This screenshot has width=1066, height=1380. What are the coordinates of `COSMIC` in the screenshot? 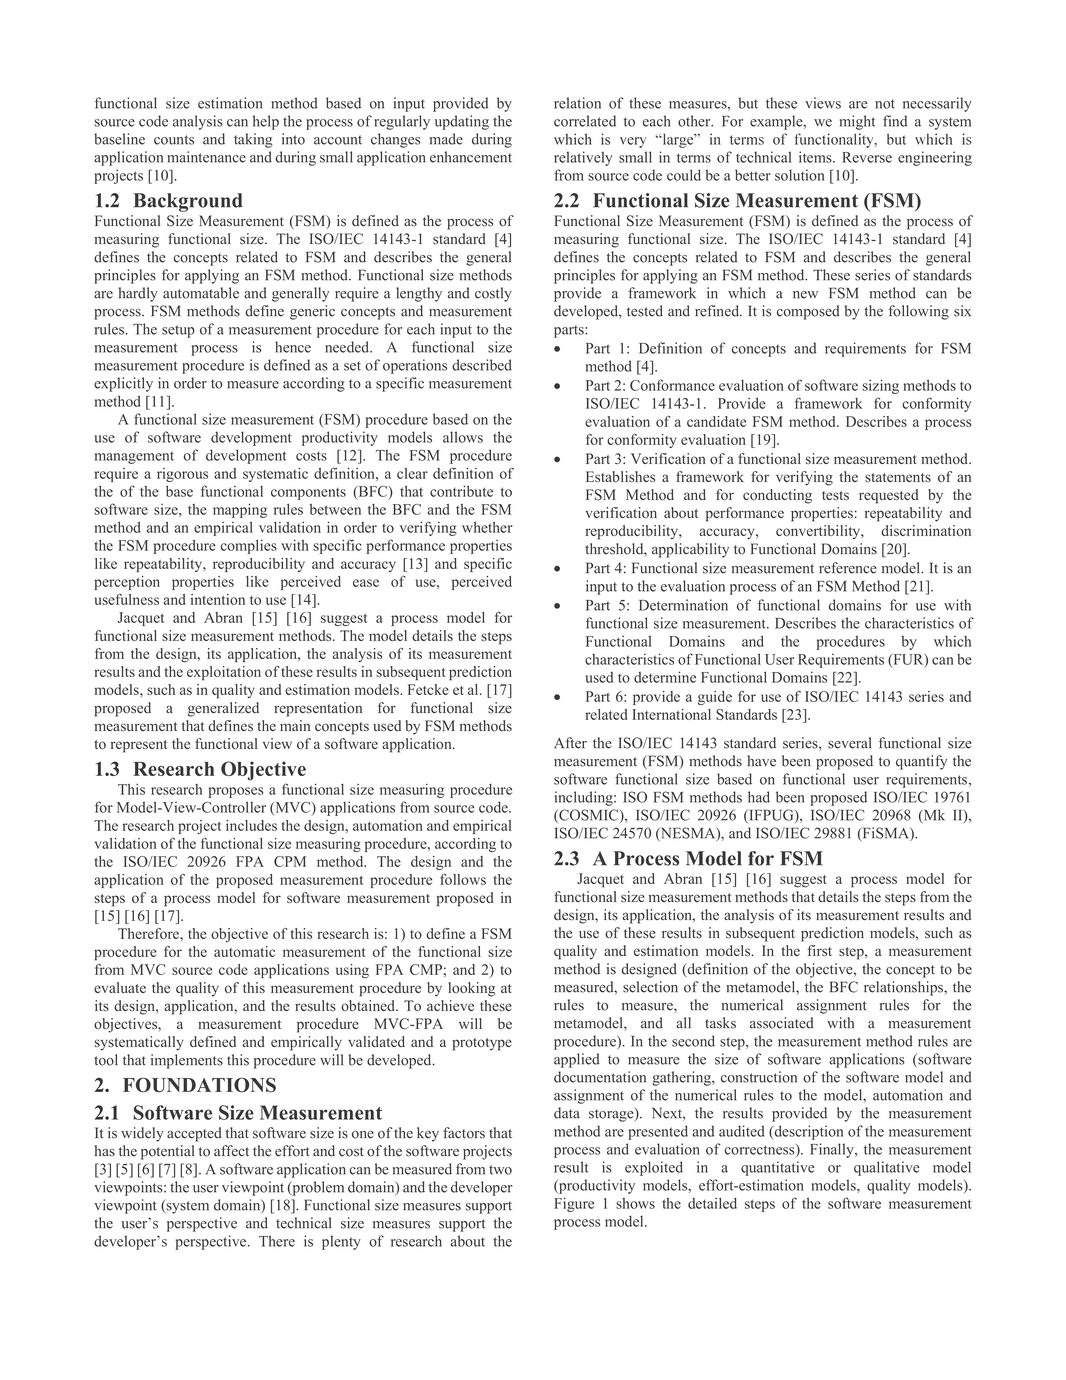 It's located at (589, 816).
